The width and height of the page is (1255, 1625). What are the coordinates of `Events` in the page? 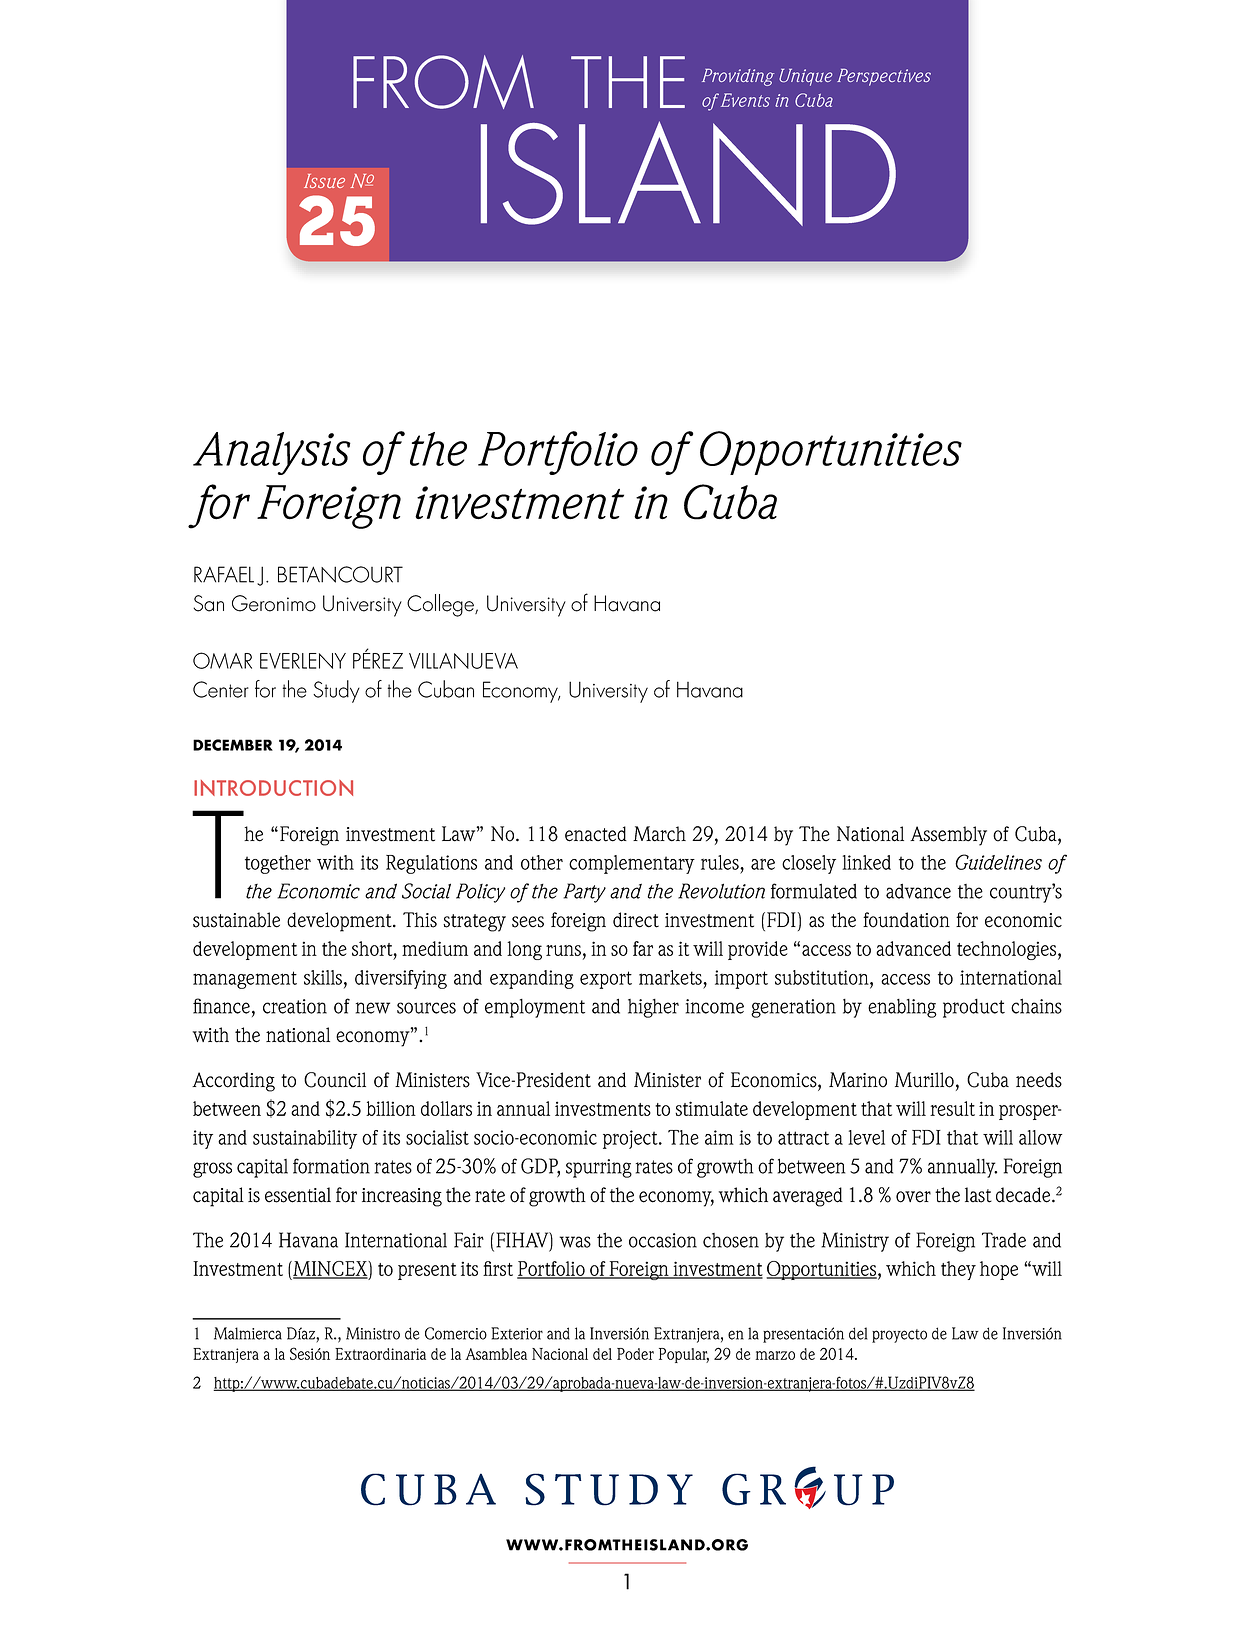 It's located at (744, 100).
